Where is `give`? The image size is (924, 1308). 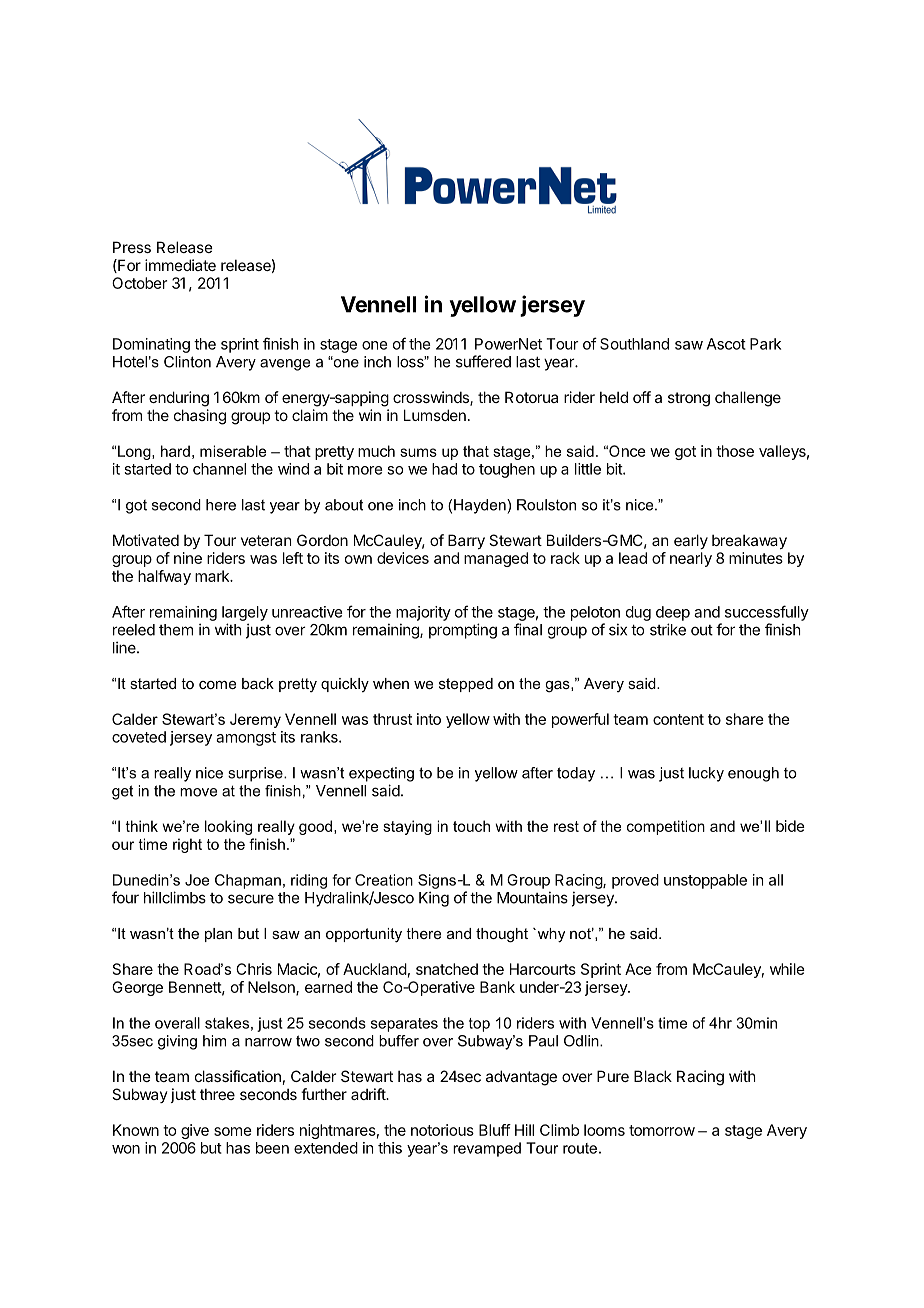 give is located at coordinates (195, 1131).
